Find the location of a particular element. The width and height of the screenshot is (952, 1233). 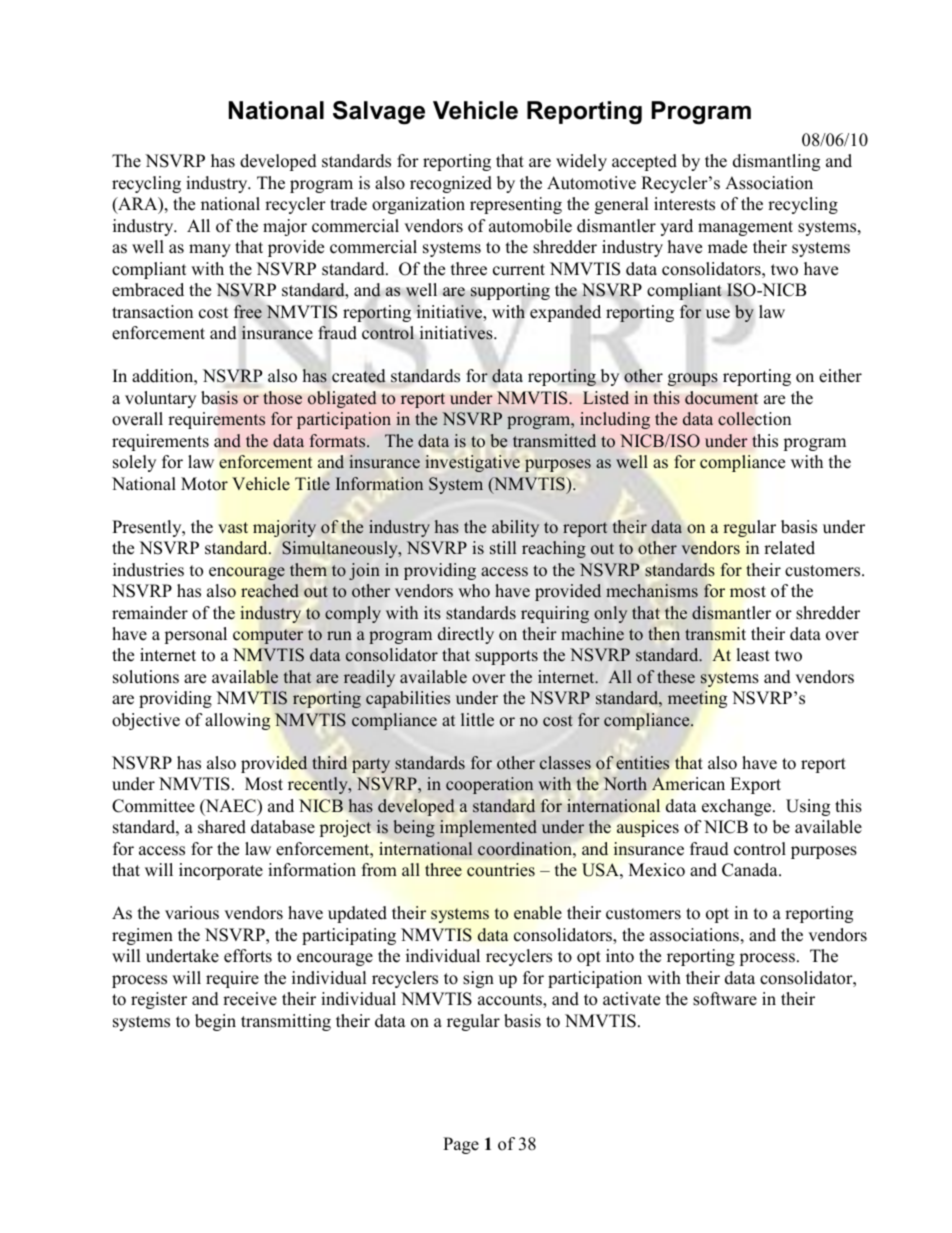

incorporate is located at coordinates (221, 871).
